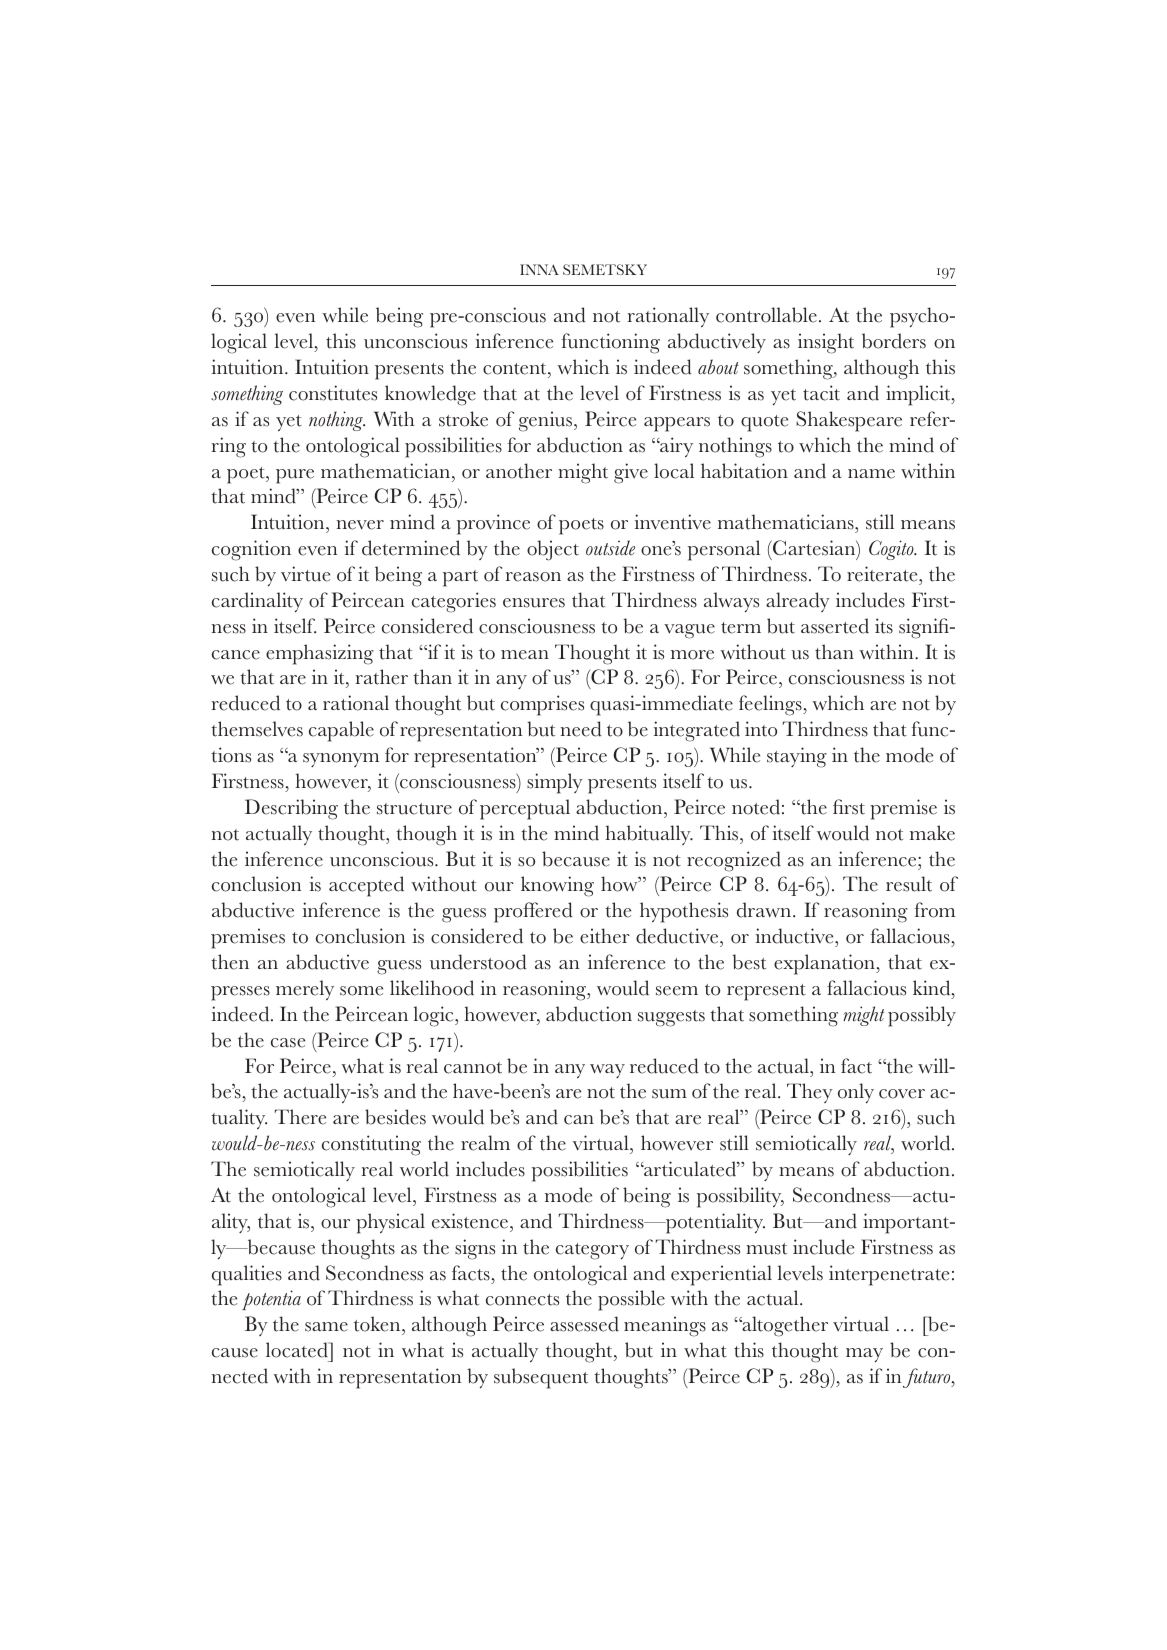 Image resolution: width=1167 pixels, height=1650 pixels. What do you see at coordinates (553, 550) in the document?
I see `object` at bounding box center [553, 550].
